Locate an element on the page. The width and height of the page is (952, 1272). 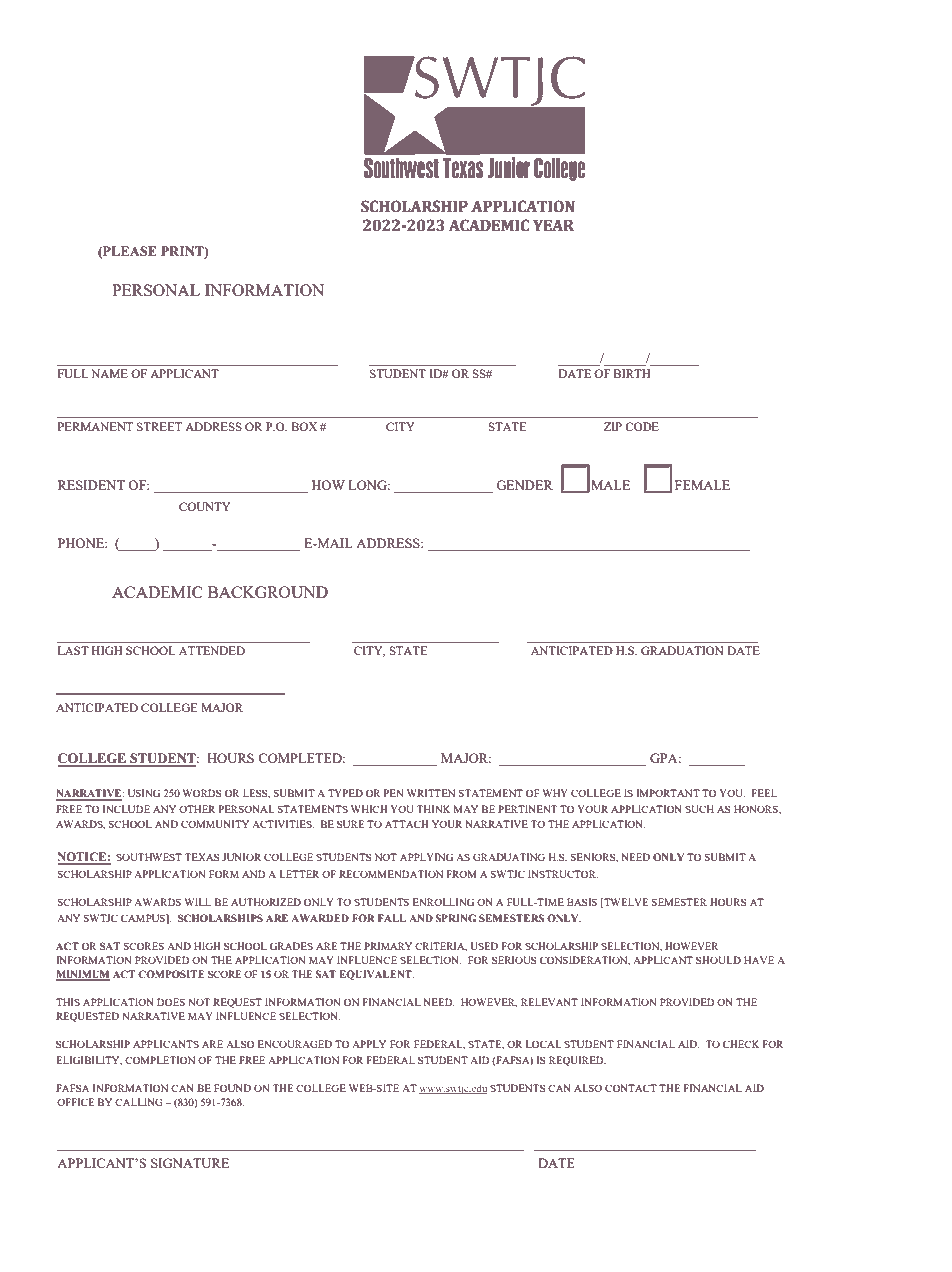
GENDER is located at coordinates (524, 485).
